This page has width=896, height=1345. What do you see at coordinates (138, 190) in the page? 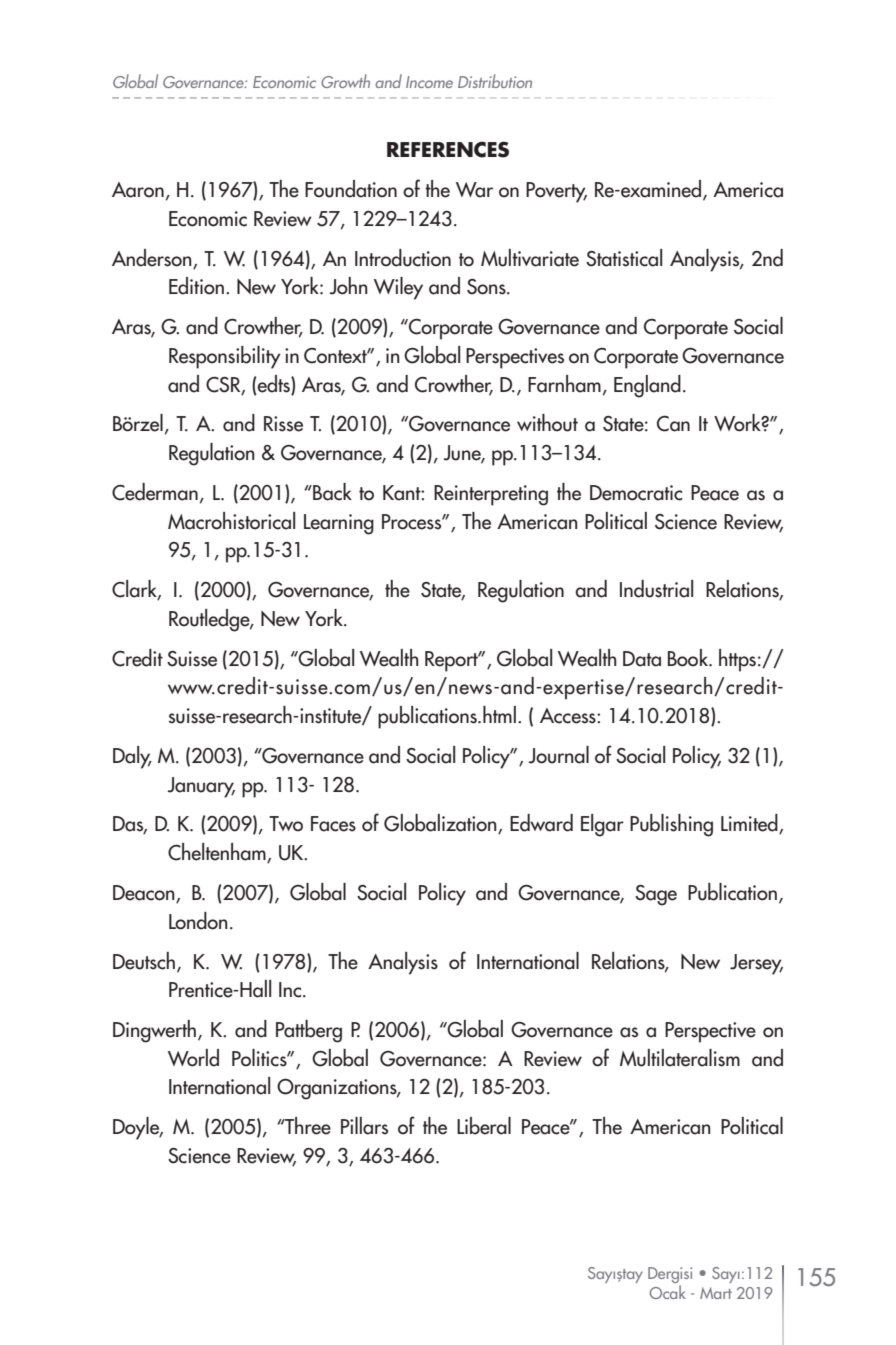
I see `Aaron` at bounding box center [138, 190].
